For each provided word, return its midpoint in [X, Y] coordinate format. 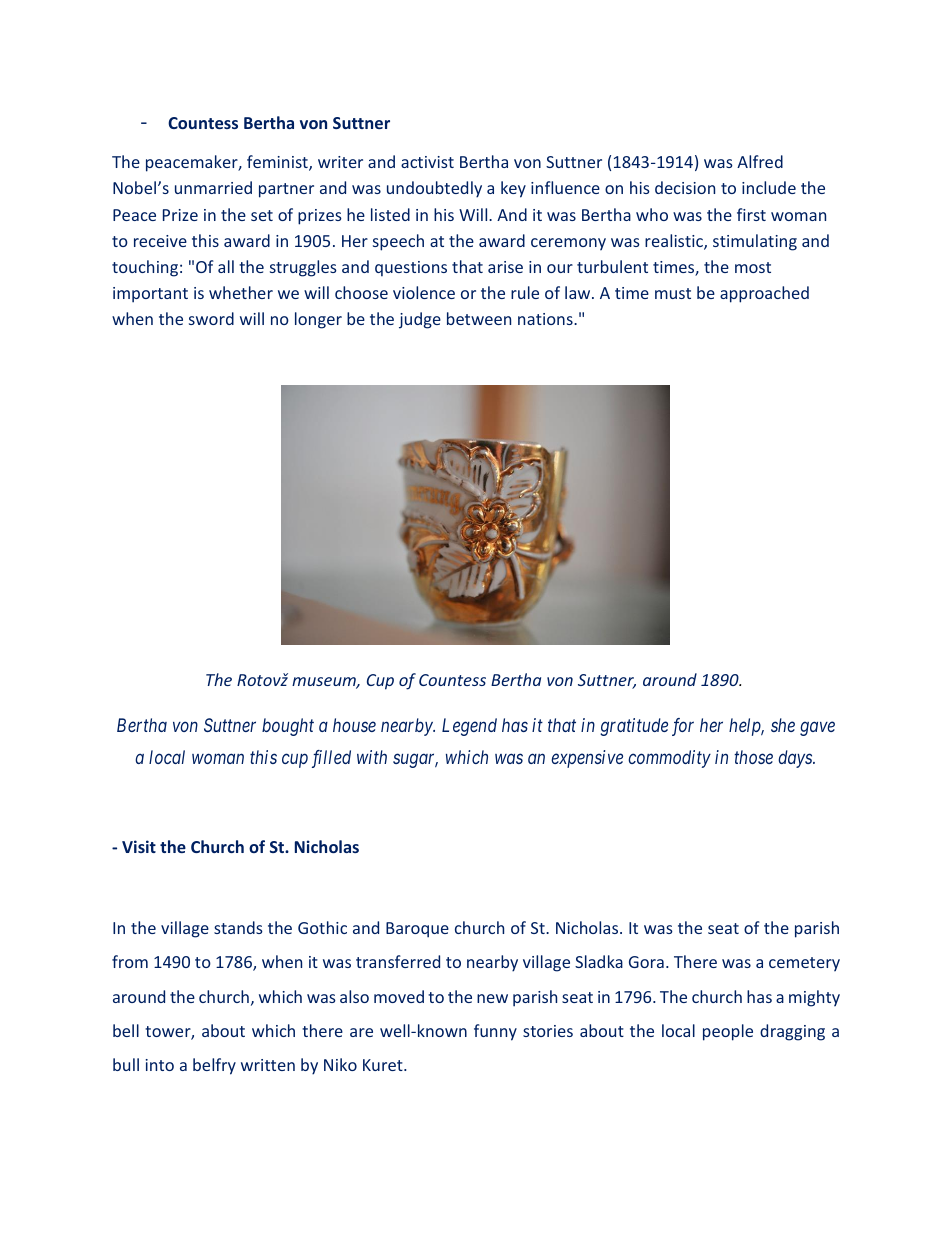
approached [764, 294]
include [769, 187]
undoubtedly [434, 189]
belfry [214, 1066]
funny [495, 1032]
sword [211, 318]
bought [288, 727]
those [753, 757]
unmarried [213, 187]
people [728, 1032]
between [479, 318]
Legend [469, 727]
